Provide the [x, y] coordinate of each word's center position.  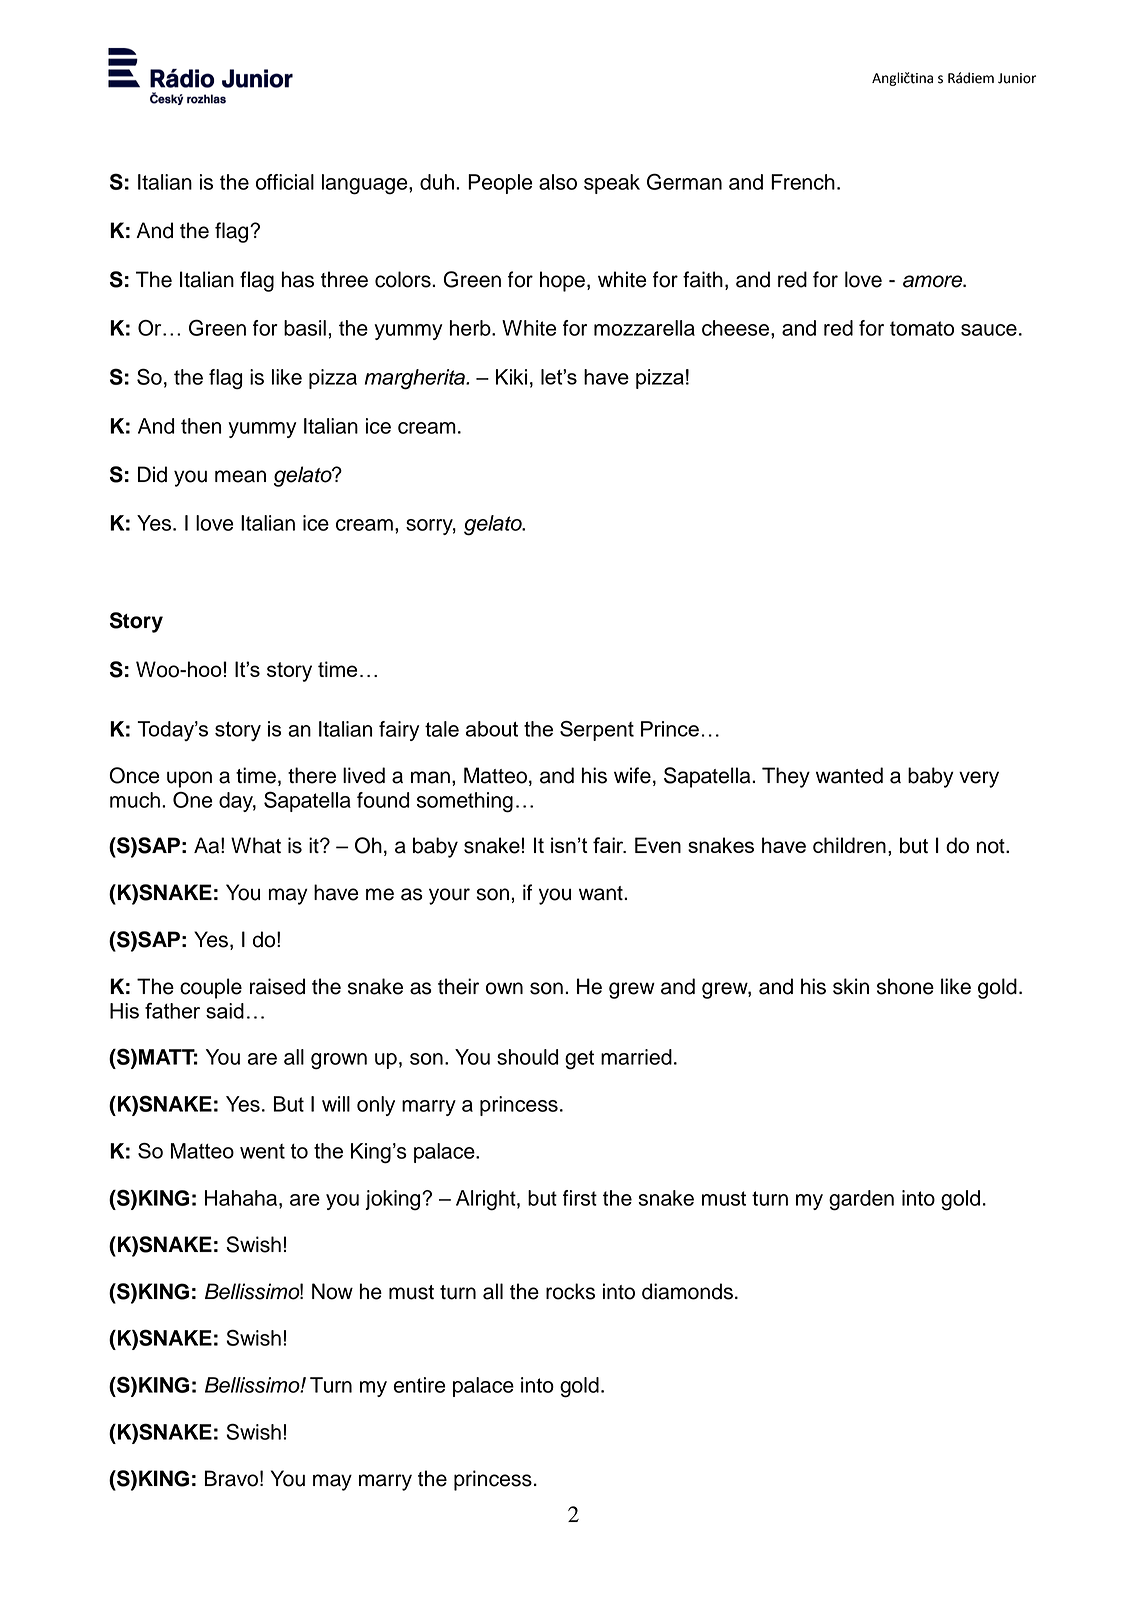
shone [905, 986]
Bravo [231, 1478]
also [558, 182]
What [256, 845]
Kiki [511, 377]
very [979, 779]
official [285, 182]
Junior [1017, 78]
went [262, 1151]
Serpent [597, 731]
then [201, 426]
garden [861, 1200]
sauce [989, 330]
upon [189, 779]
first [580, 1198]
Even [658, 845]
